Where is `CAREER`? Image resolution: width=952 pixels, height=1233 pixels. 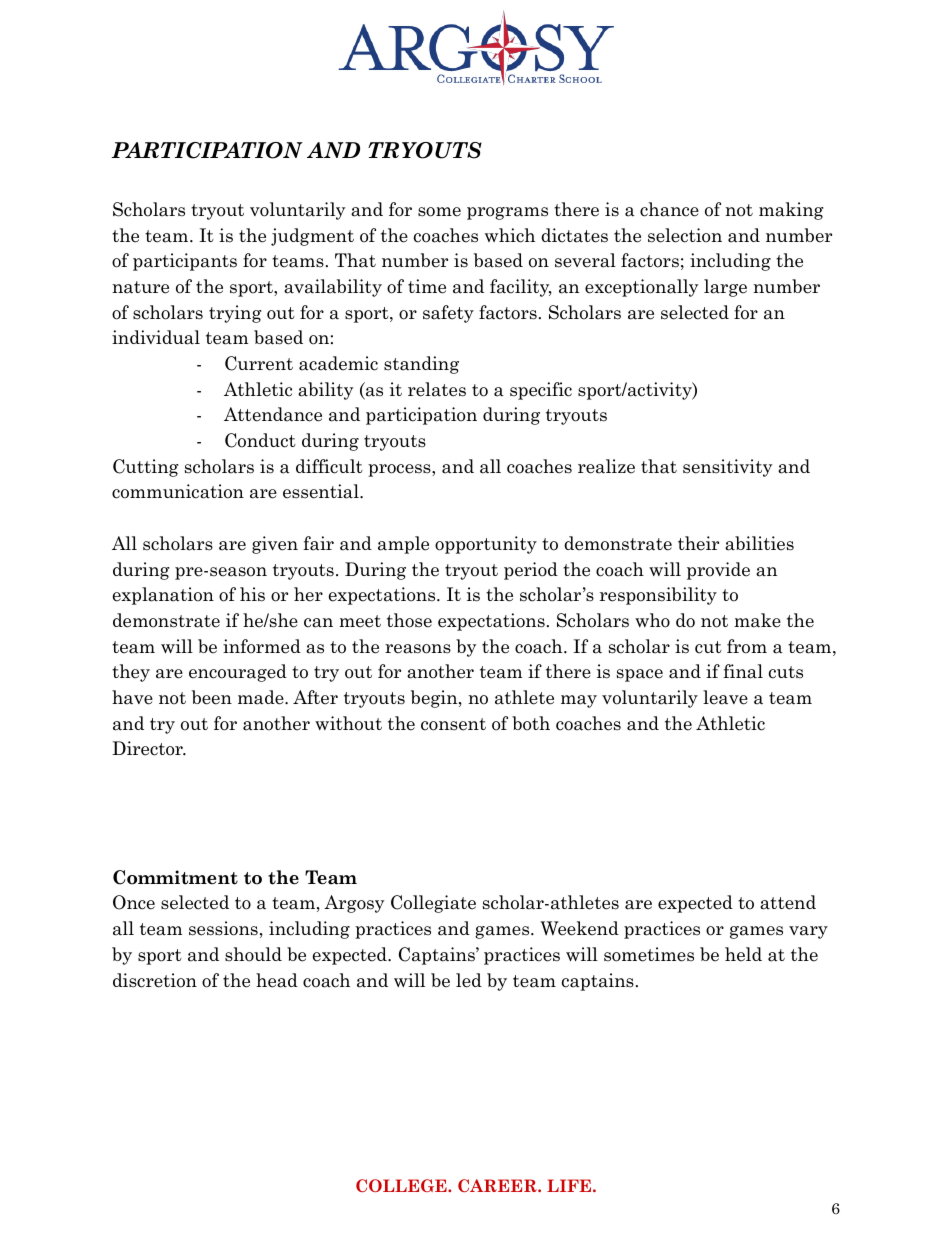 CAREER is located at coordinates (498, 1185).
